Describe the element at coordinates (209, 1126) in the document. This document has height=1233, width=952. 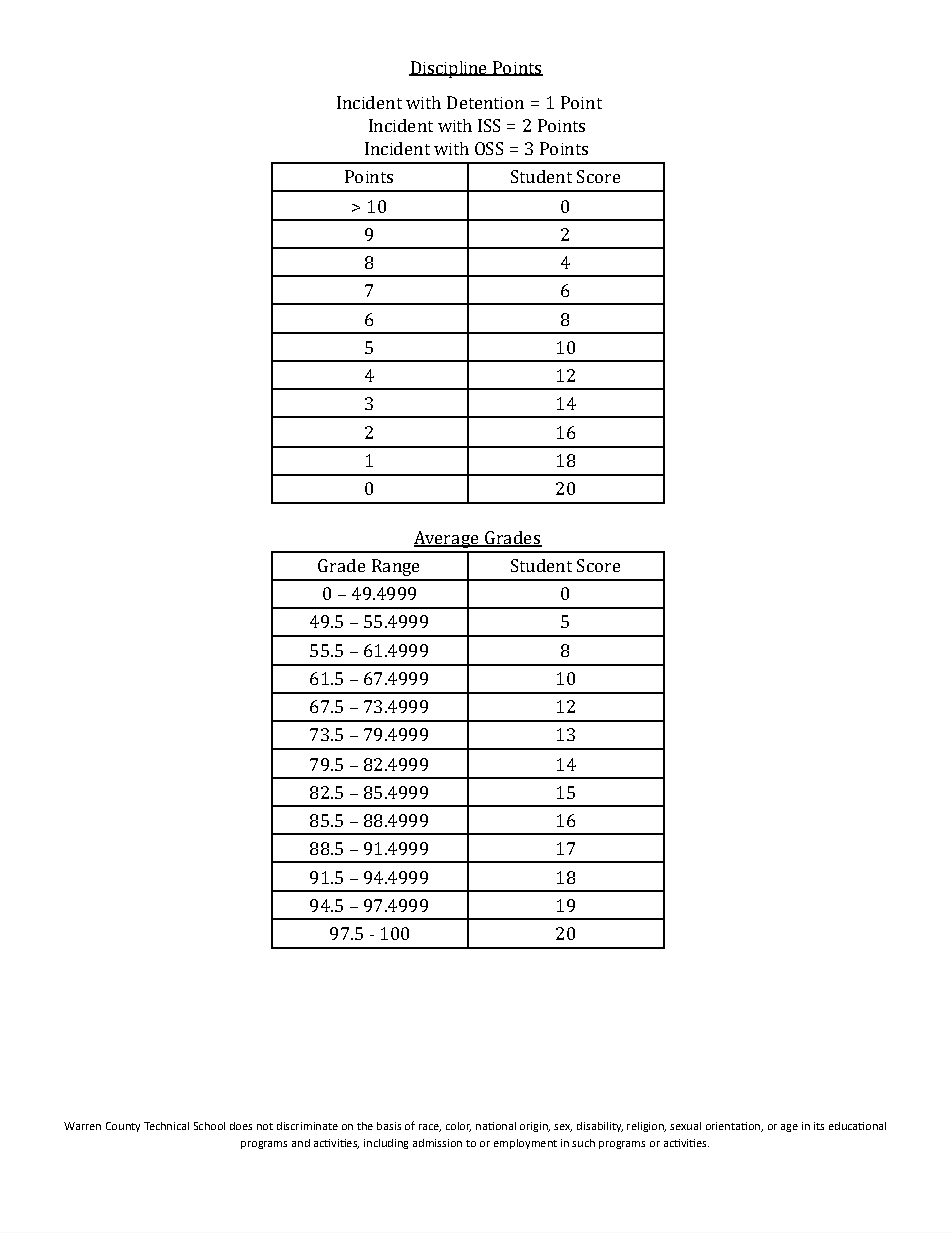
I see `School` at that location.
